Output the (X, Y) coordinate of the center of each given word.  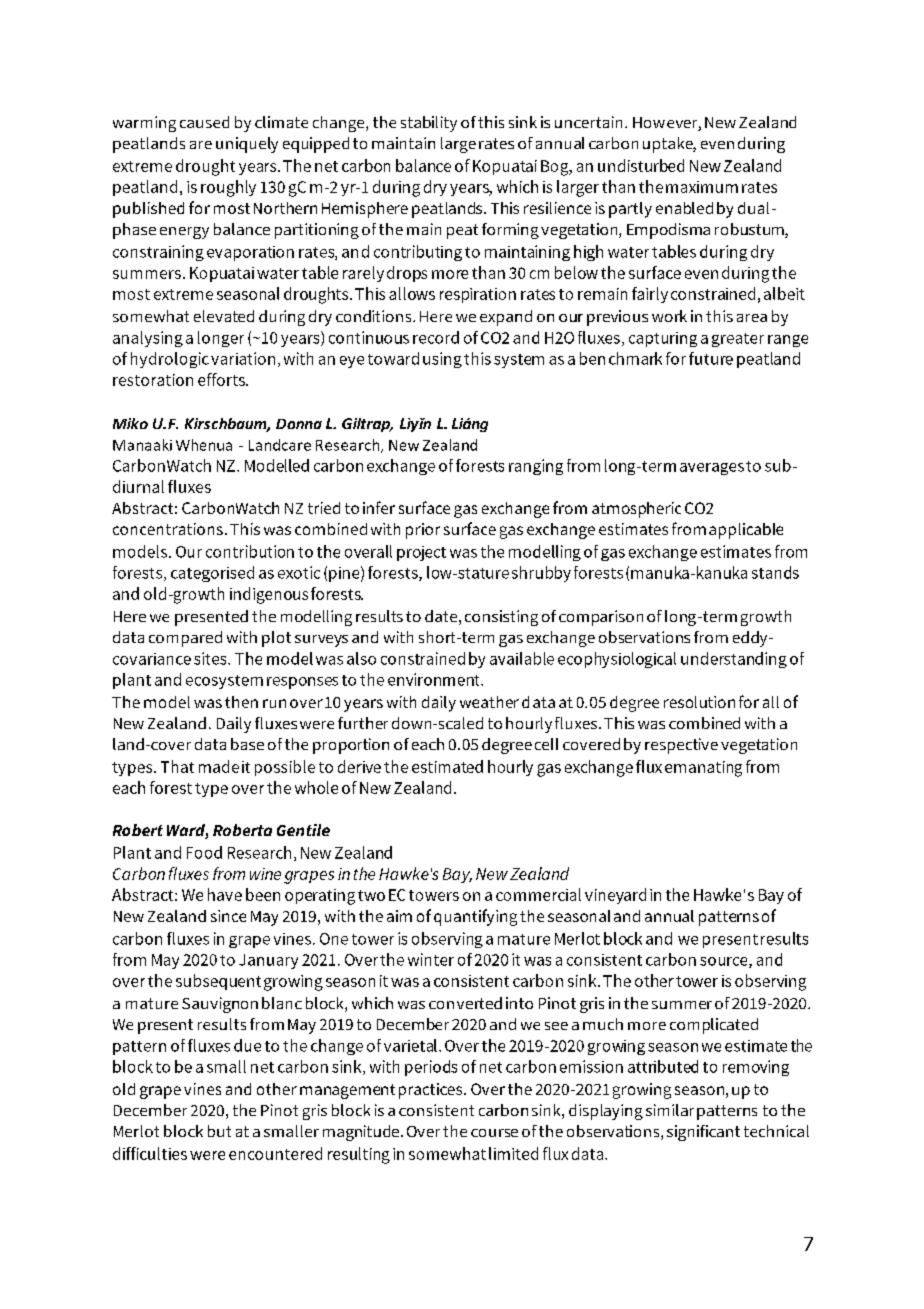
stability (429, 124)
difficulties (150, 1153)
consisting (501, 618)
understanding (734, 660)
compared (185, 639)
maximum (702, 187)
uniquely (247, 145)
